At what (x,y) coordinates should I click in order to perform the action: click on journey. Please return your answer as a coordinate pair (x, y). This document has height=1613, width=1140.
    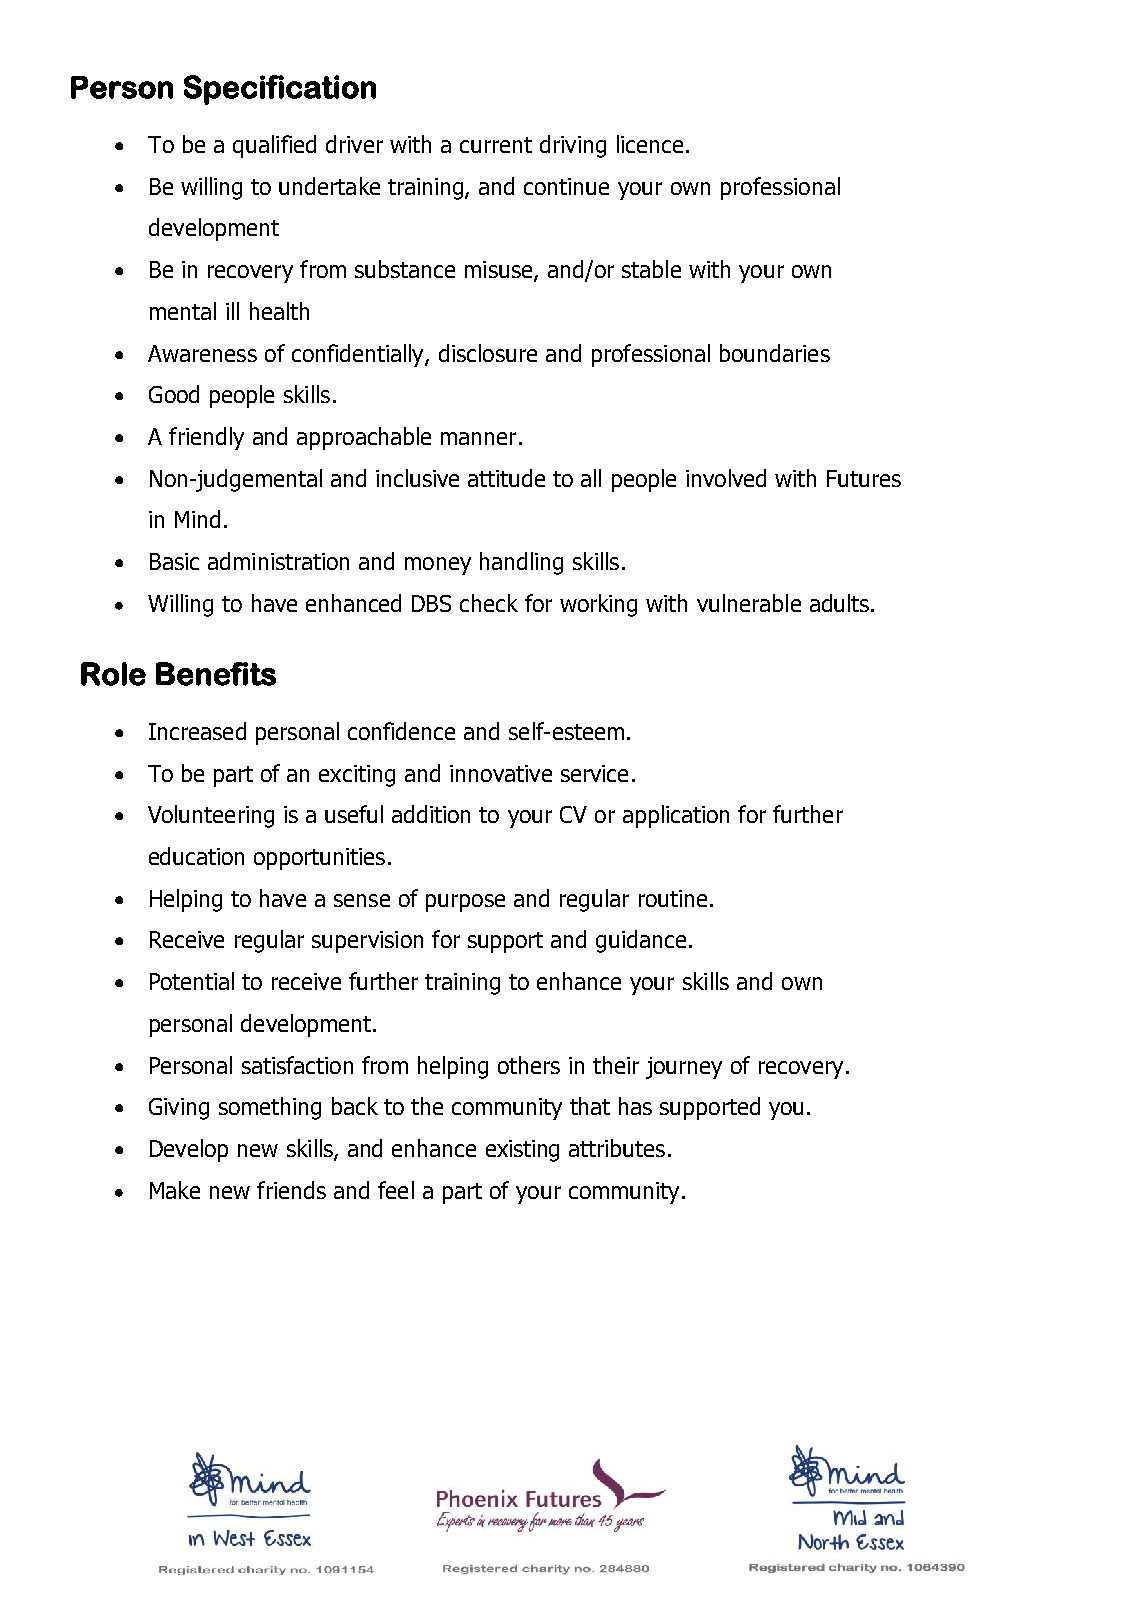
    Looking at the image, I should click on (684, 1068).
